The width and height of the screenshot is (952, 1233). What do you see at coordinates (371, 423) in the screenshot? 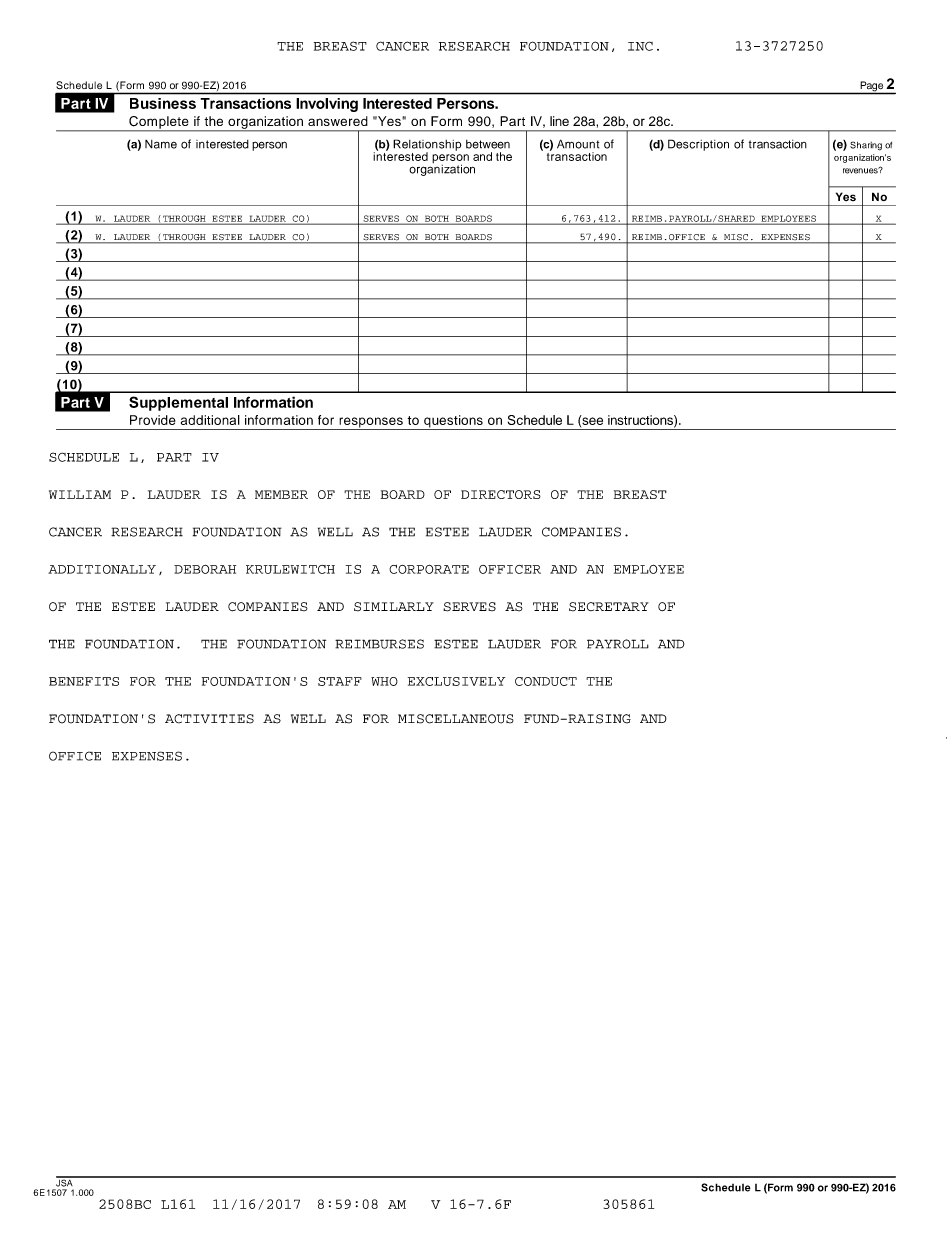
I see `responses` at bounding box center [371, 423].
